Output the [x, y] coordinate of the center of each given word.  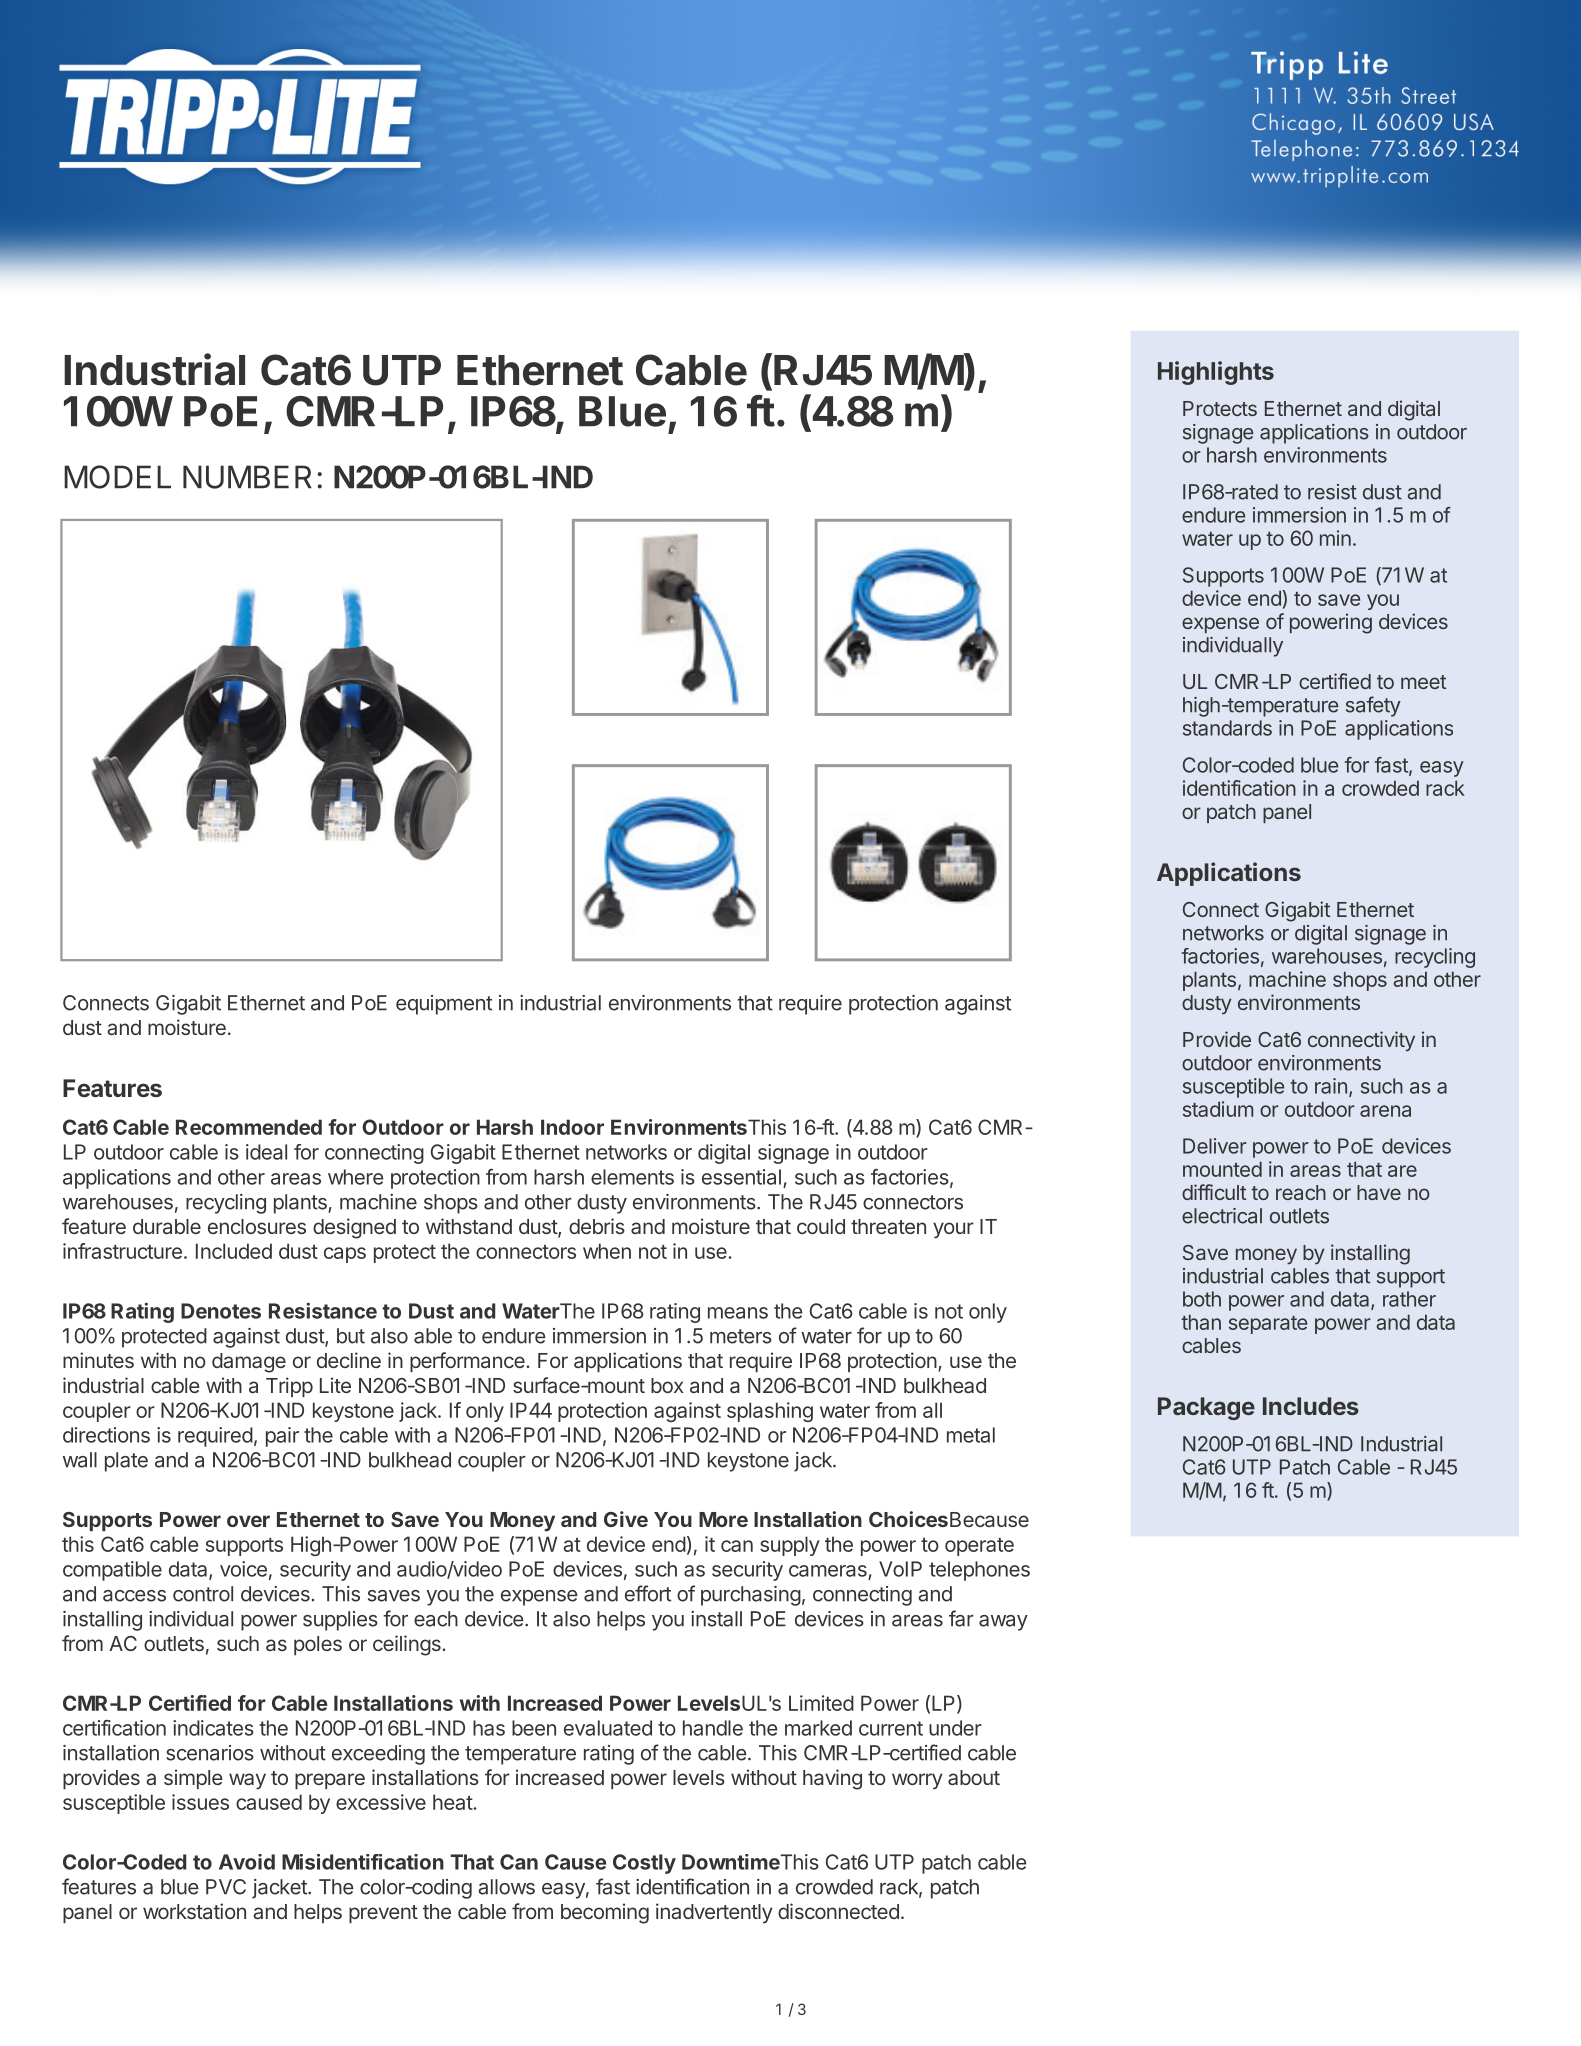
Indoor [572, 1127]
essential [741, 1177]
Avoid [247, 1862]
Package [1206, 1408]
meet [1423, 682]
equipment [444, 1005]
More [723, 1519]
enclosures [257, 1226]
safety [1373, 706]
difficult [1214, 1192]
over [248, 1521]
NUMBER [247, 477]
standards [1227, 728]
